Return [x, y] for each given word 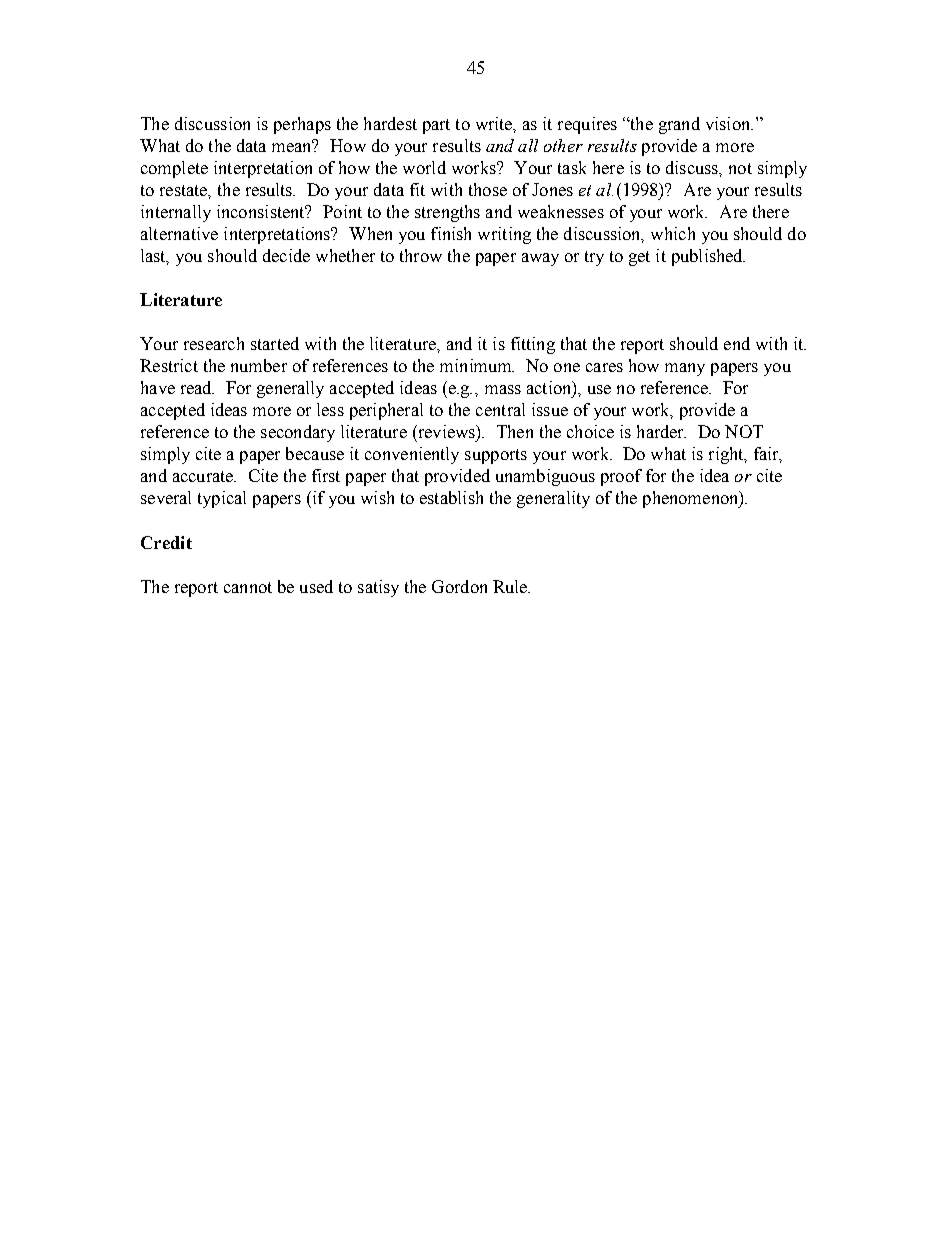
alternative [179, 233]
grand [679, 125]
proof [621, 477]
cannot [248, 587]
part [436, 126]
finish [451, 233]
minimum [477, 365]
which [673, 233]
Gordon [459, 586]
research [214, 343]
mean [293, 146]
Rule [511, 586]
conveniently [412, 455]
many [685, 369]
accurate [204, 476]
